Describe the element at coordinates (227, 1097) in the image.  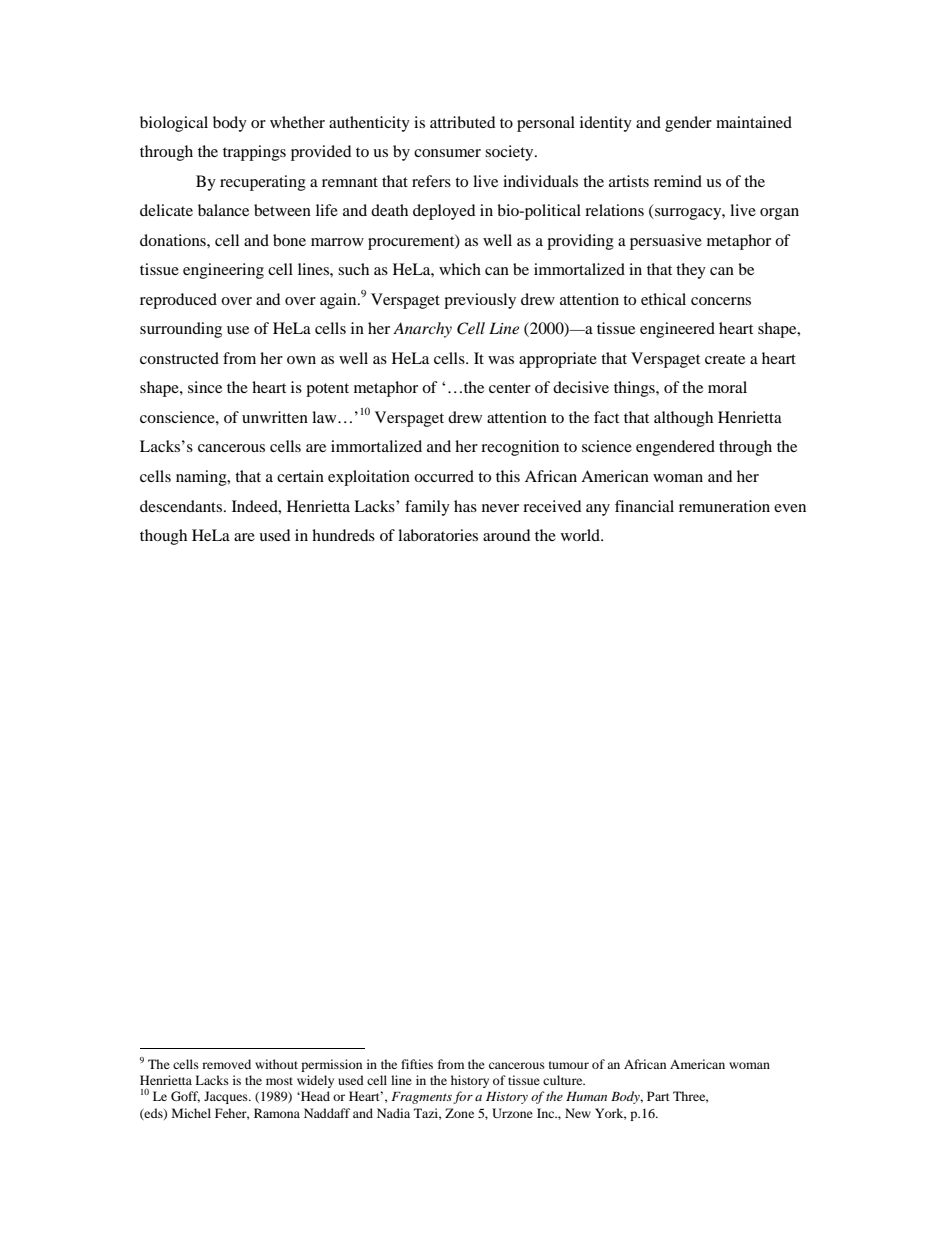
I see `Jacques` at that location.
